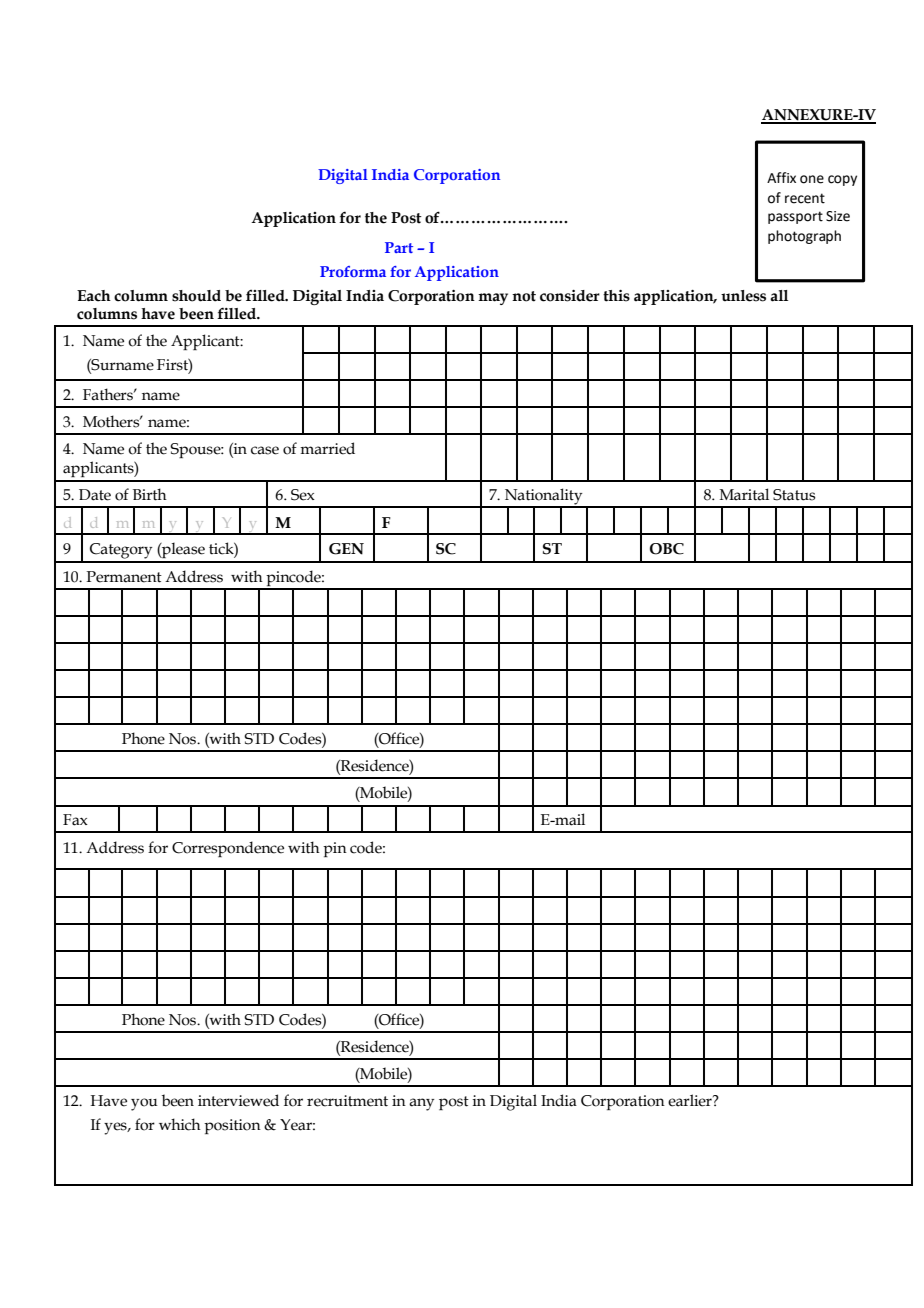 The image size is (924, 1308). Describe the element at coordinates (399, 247) in the screenshot. I see `Part` at that location.
